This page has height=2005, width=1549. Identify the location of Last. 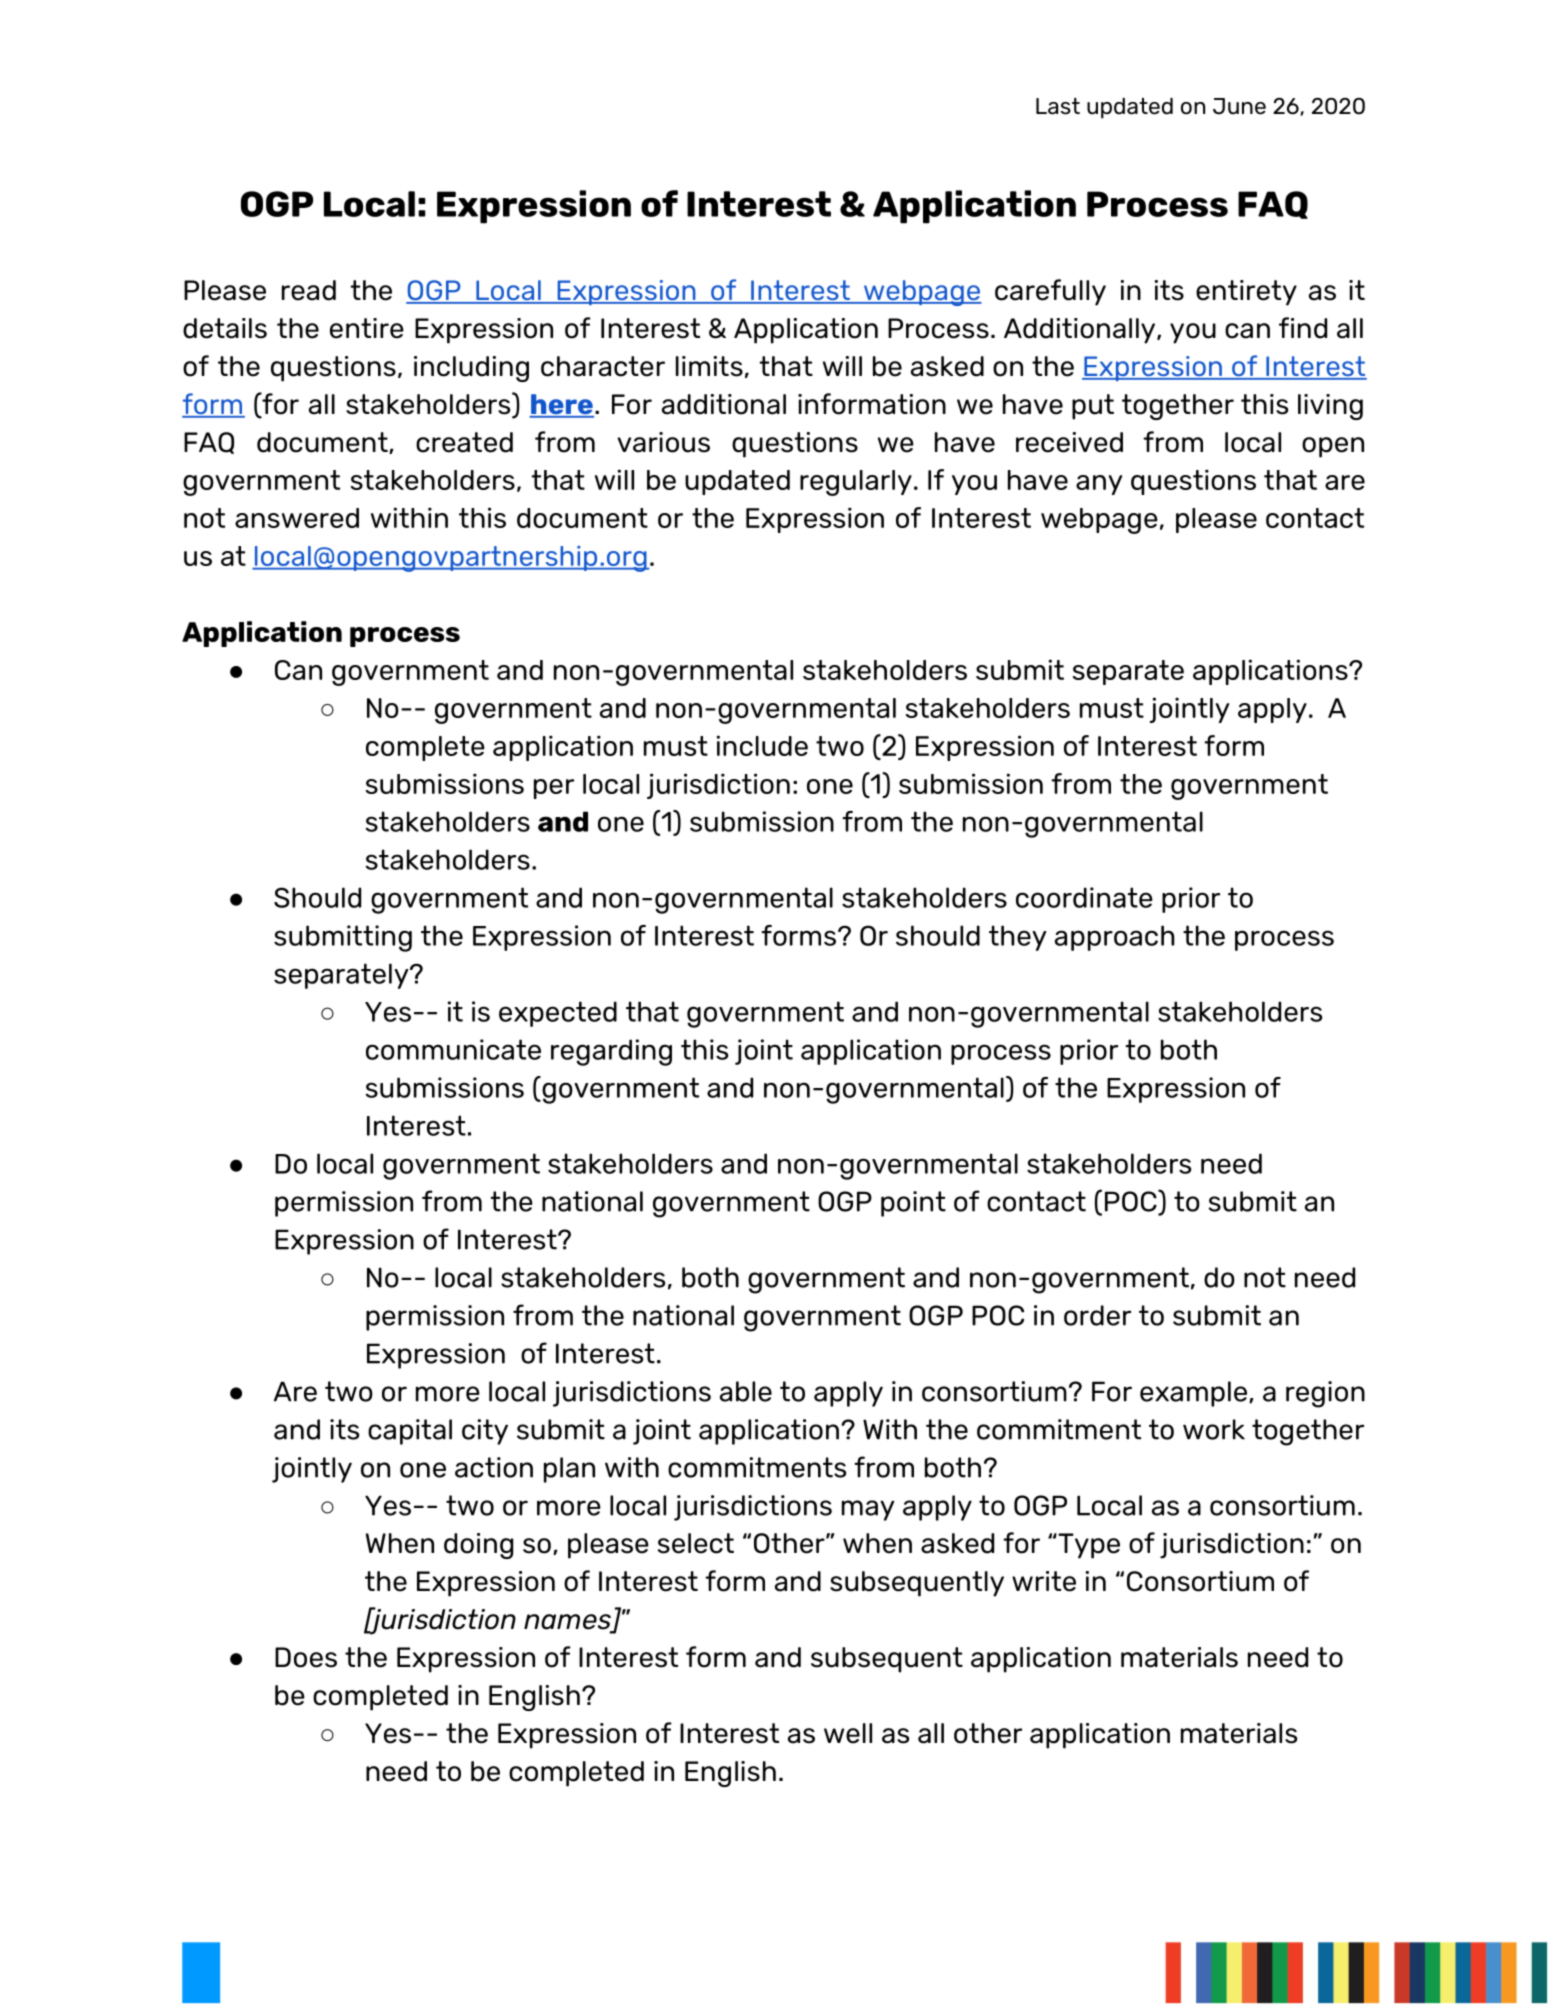
(1058, 106).
